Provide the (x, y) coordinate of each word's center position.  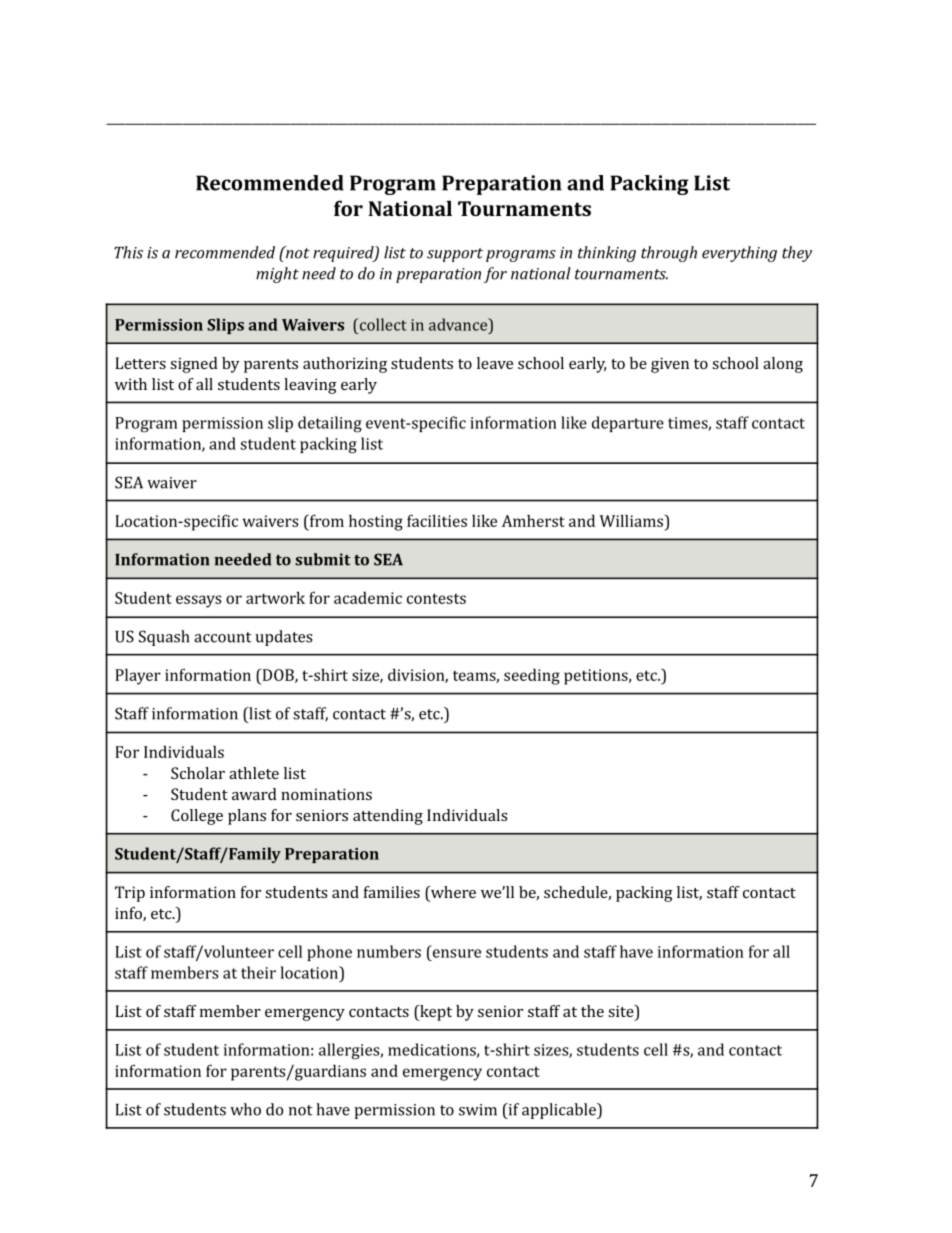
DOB (278, 676)
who (245, 1109)
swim (478, 1110)
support (455, 255)
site (622, 1012)
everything (739, 254)
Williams (633, 520)
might (277, 275)
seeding (532, 676)
